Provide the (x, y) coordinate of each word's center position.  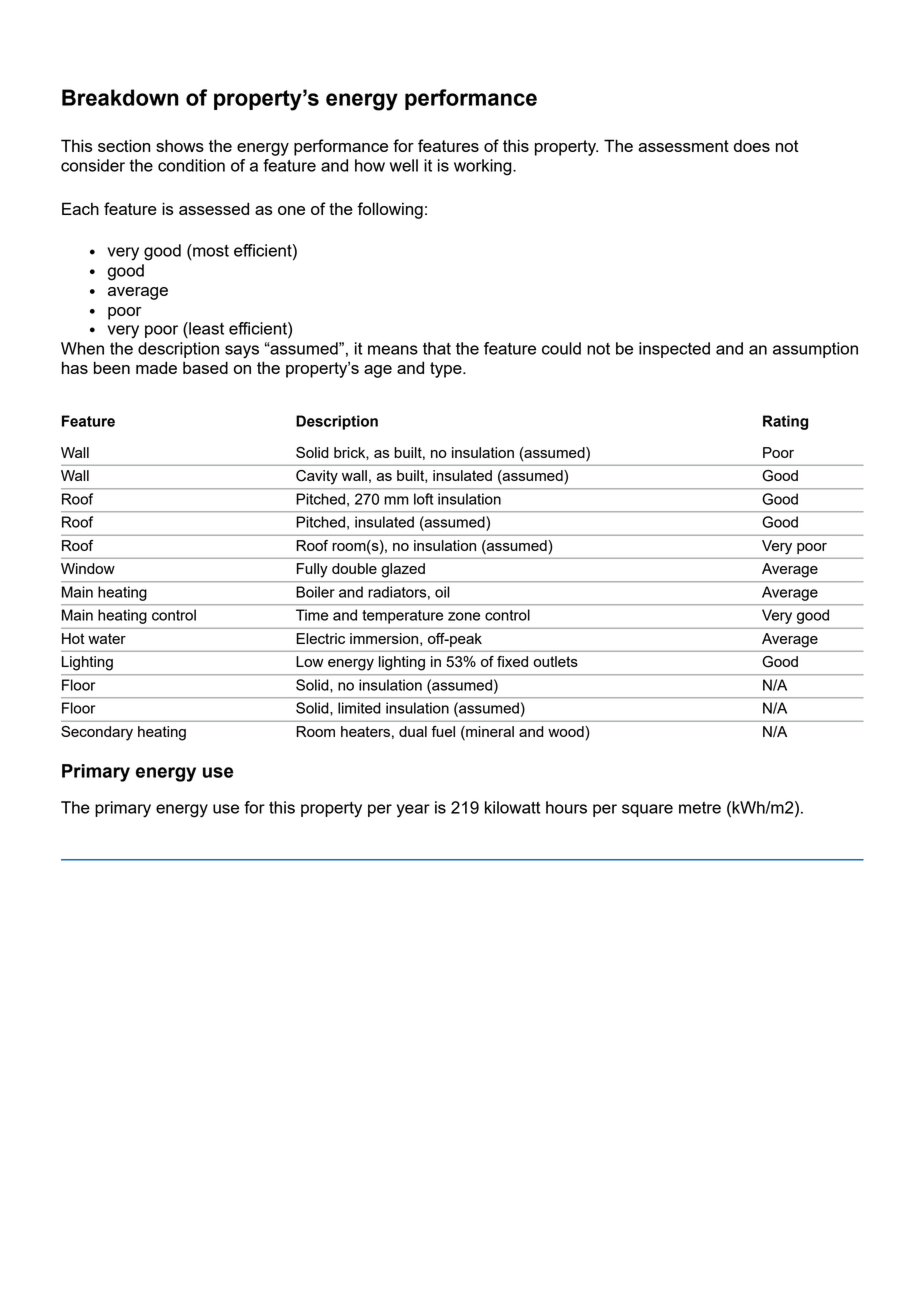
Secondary (97, 733)
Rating (785, 422)
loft (423, 499)
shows (180, 145)
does (752, 145)
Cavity (317, 477)
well (404, 165)
